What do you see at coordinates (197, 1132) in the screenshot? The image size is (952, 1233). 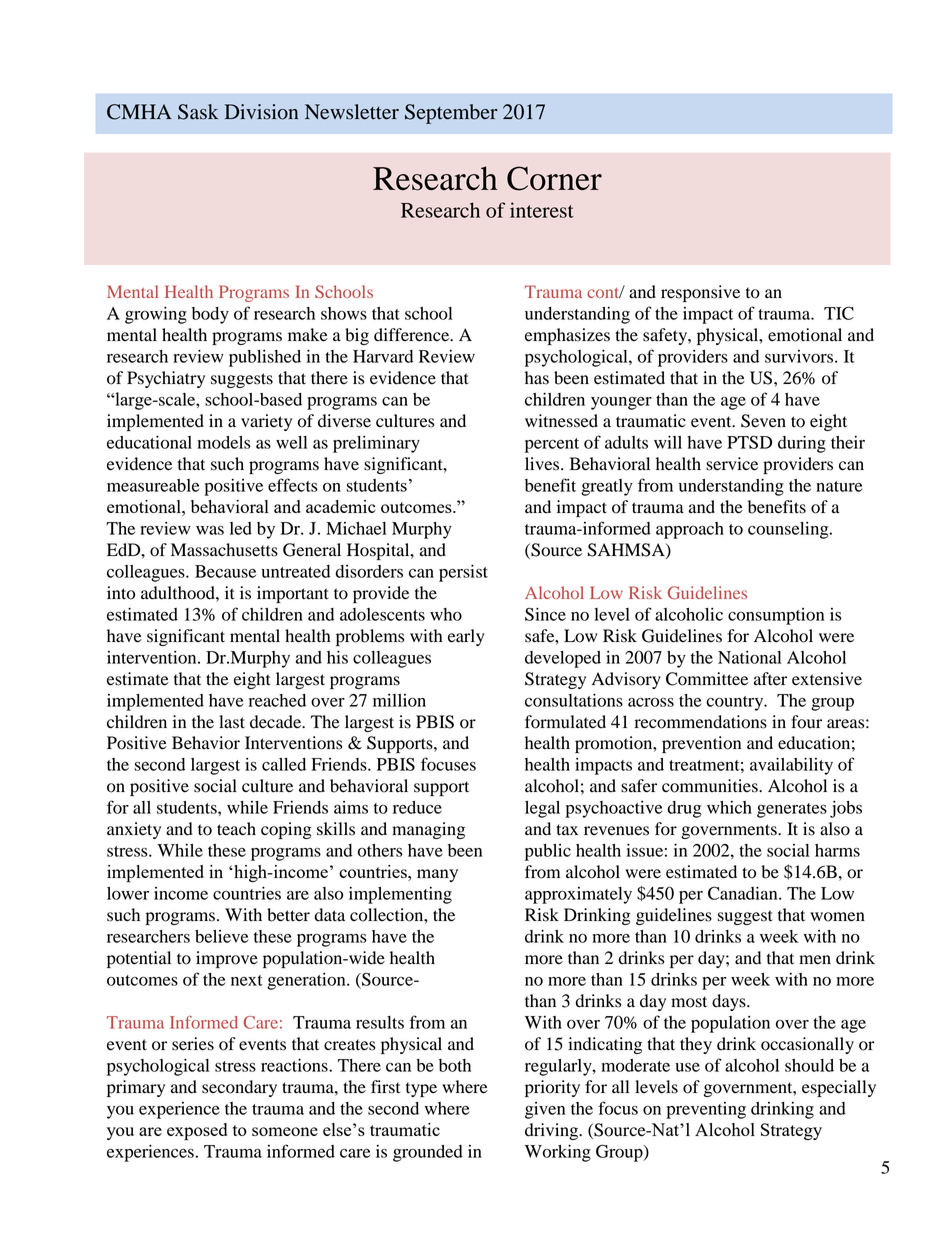 I see `exposed` at bounding box center [197, 1132].
